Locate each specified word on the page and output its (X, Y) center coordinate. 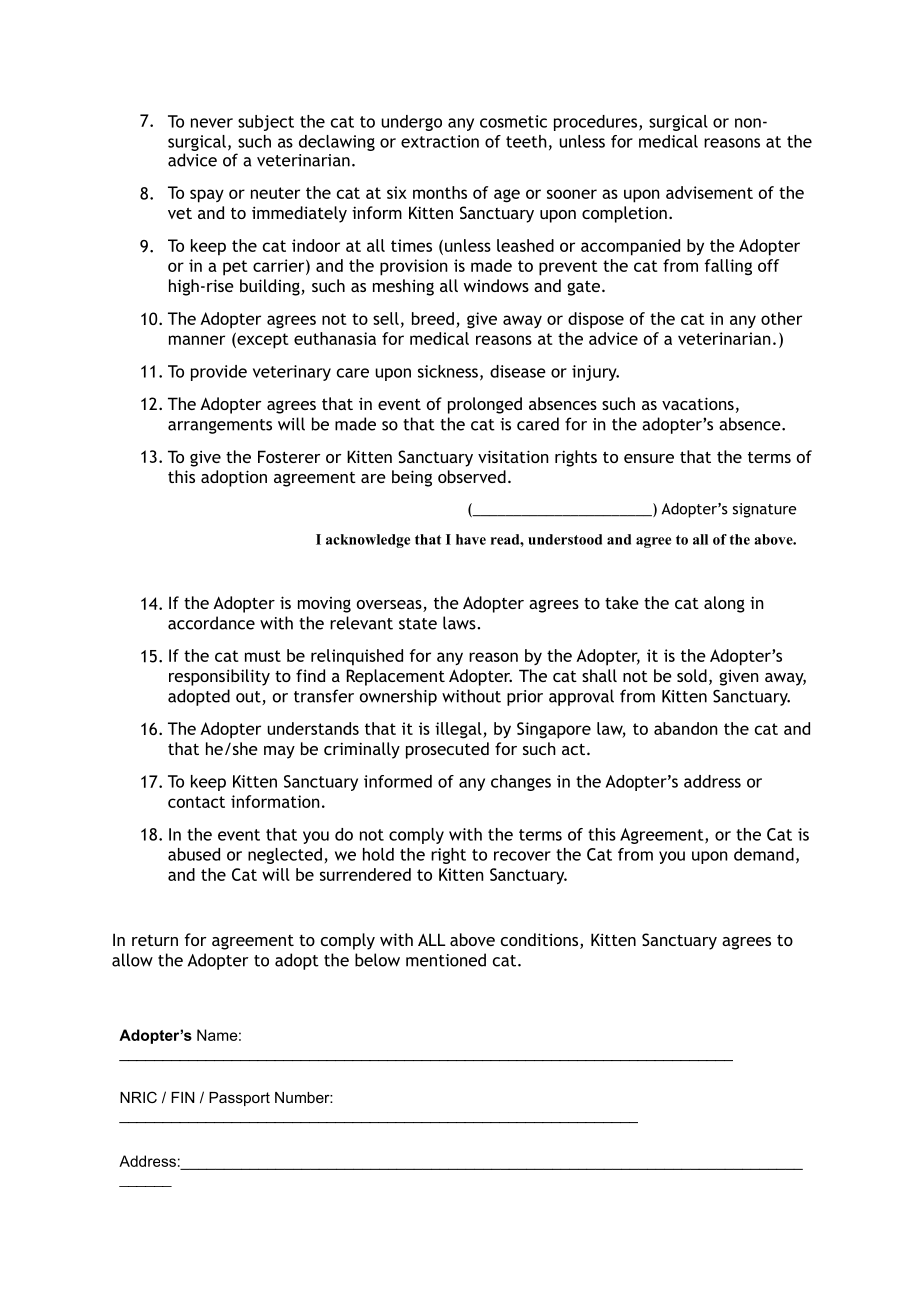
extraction (440, 141)
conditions (541, 941)
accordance (211, 623)
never (212, 123)
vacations (698, 403)
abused (194, 854)
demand (764, 854)
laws (460, 623)
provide (219, 373)
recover (522, 856)
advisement (709, 192)
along (724, 604)
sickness (448, 371)
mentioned (446, 960)
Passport (239, 1099)
